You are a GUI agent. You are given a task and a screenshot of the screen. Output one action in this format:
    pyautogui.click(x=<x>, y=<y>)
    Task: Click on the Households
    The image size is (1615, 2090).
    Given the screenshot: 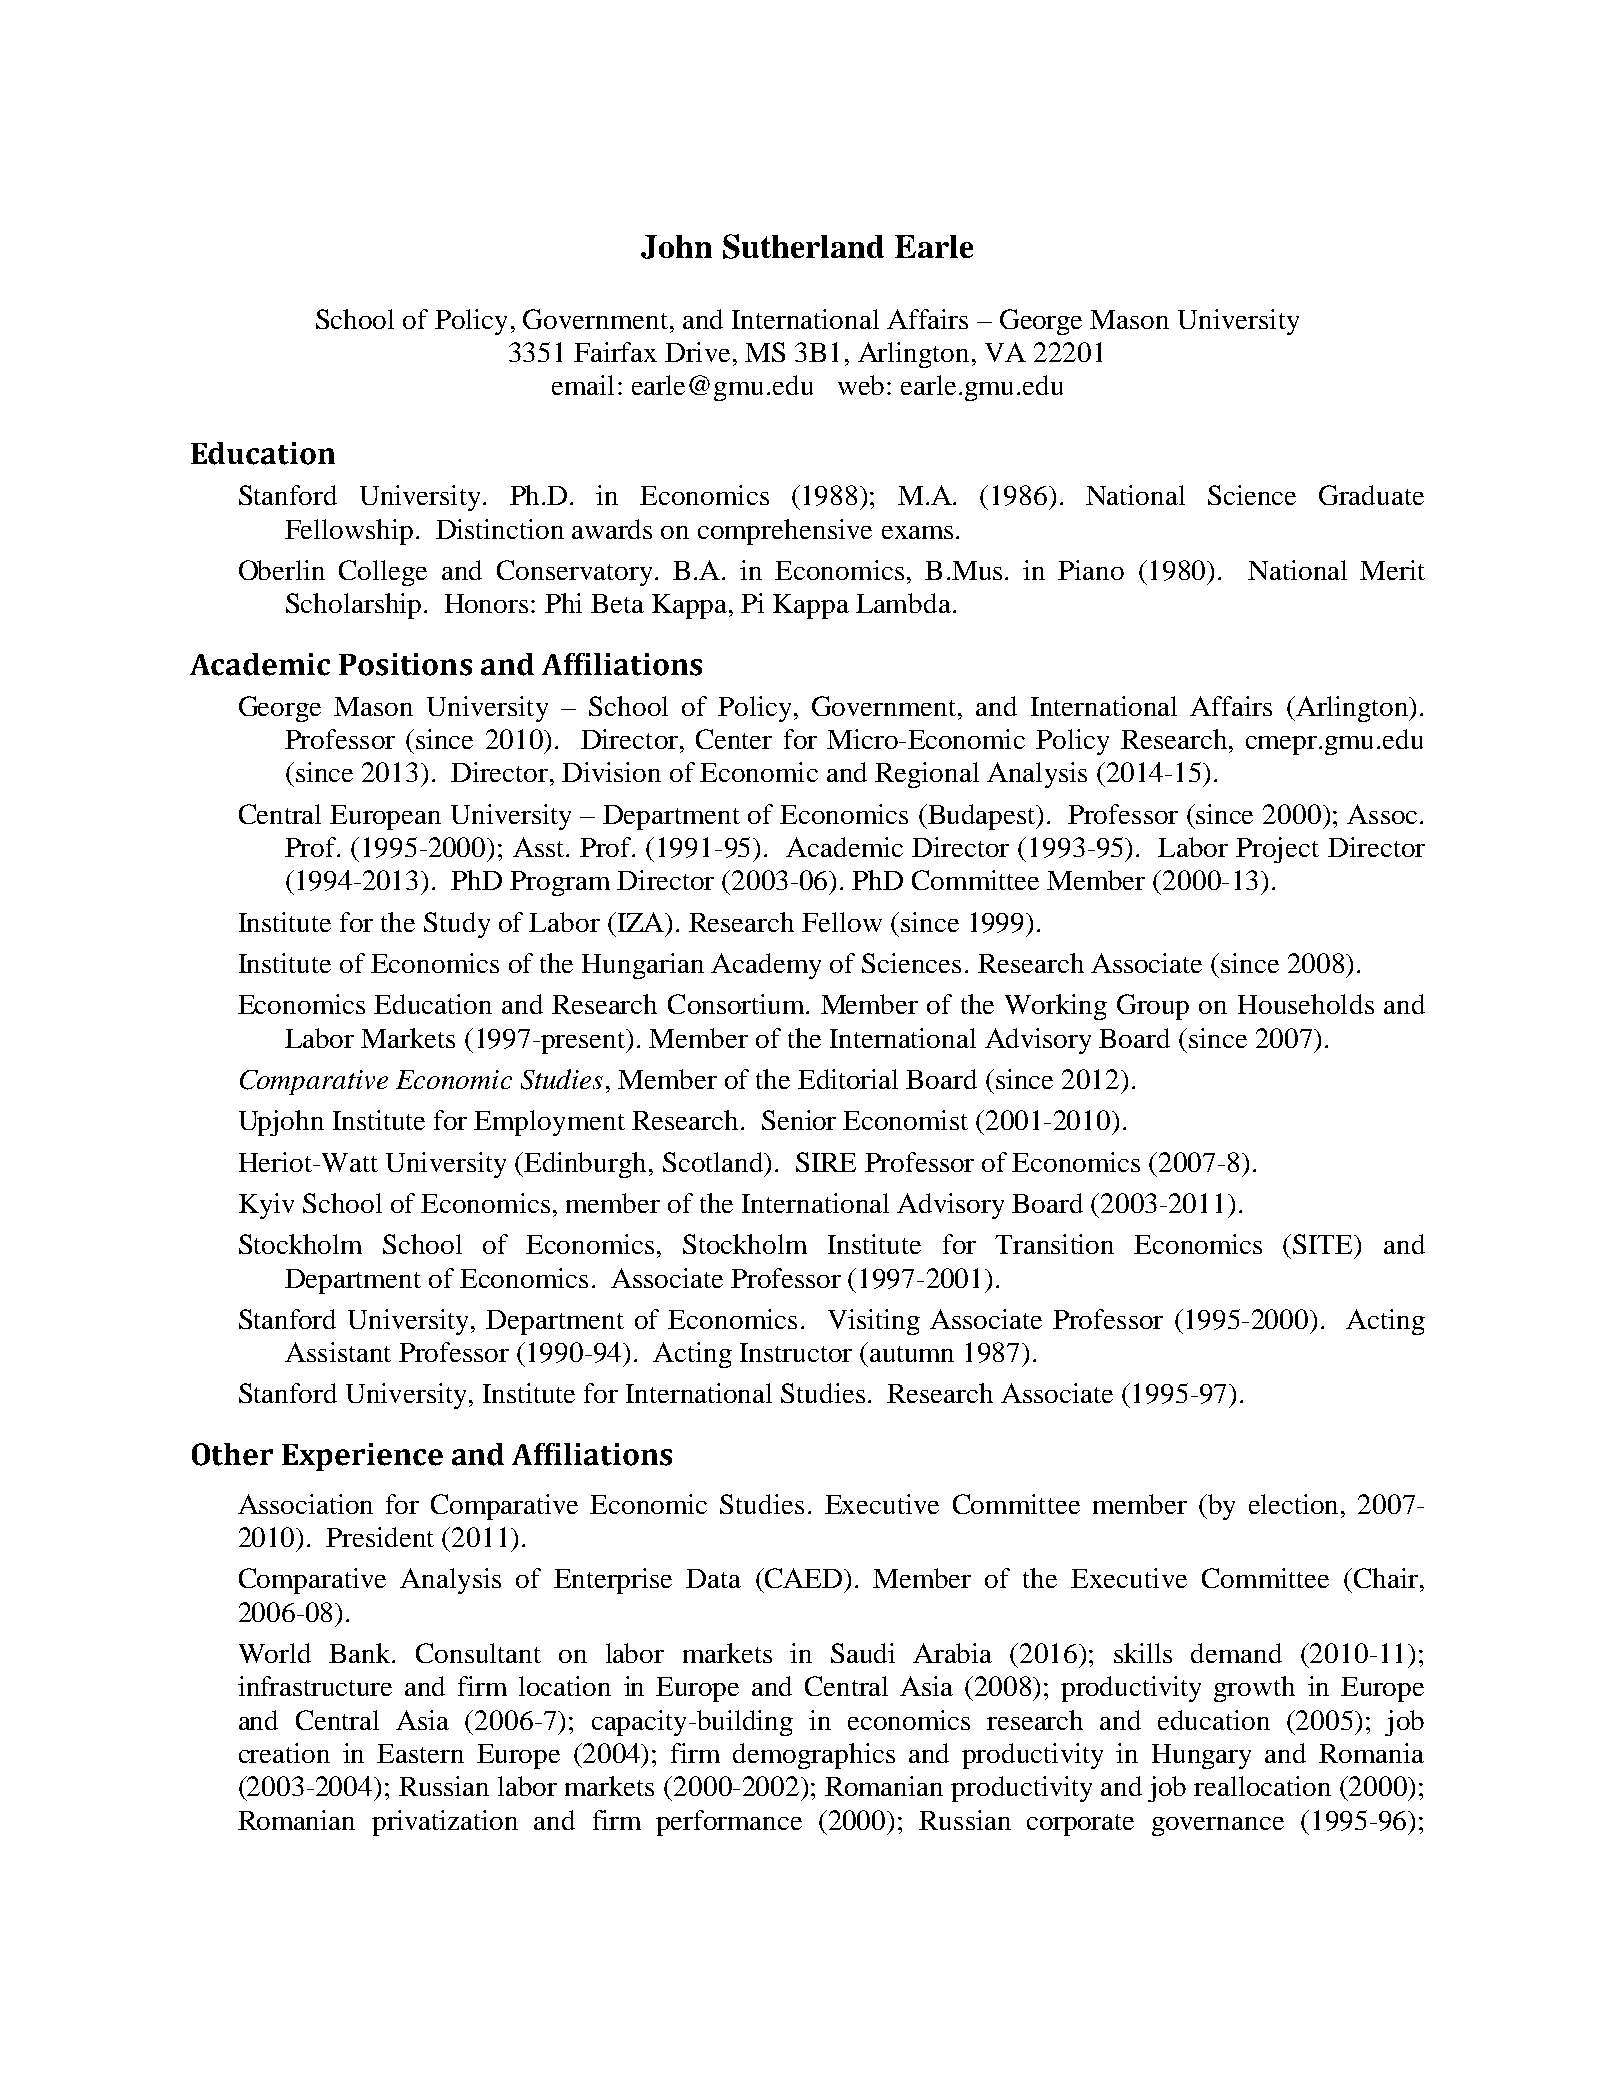 What is the action you would take?
    pyautogui.click(x=1306, y=1004)
